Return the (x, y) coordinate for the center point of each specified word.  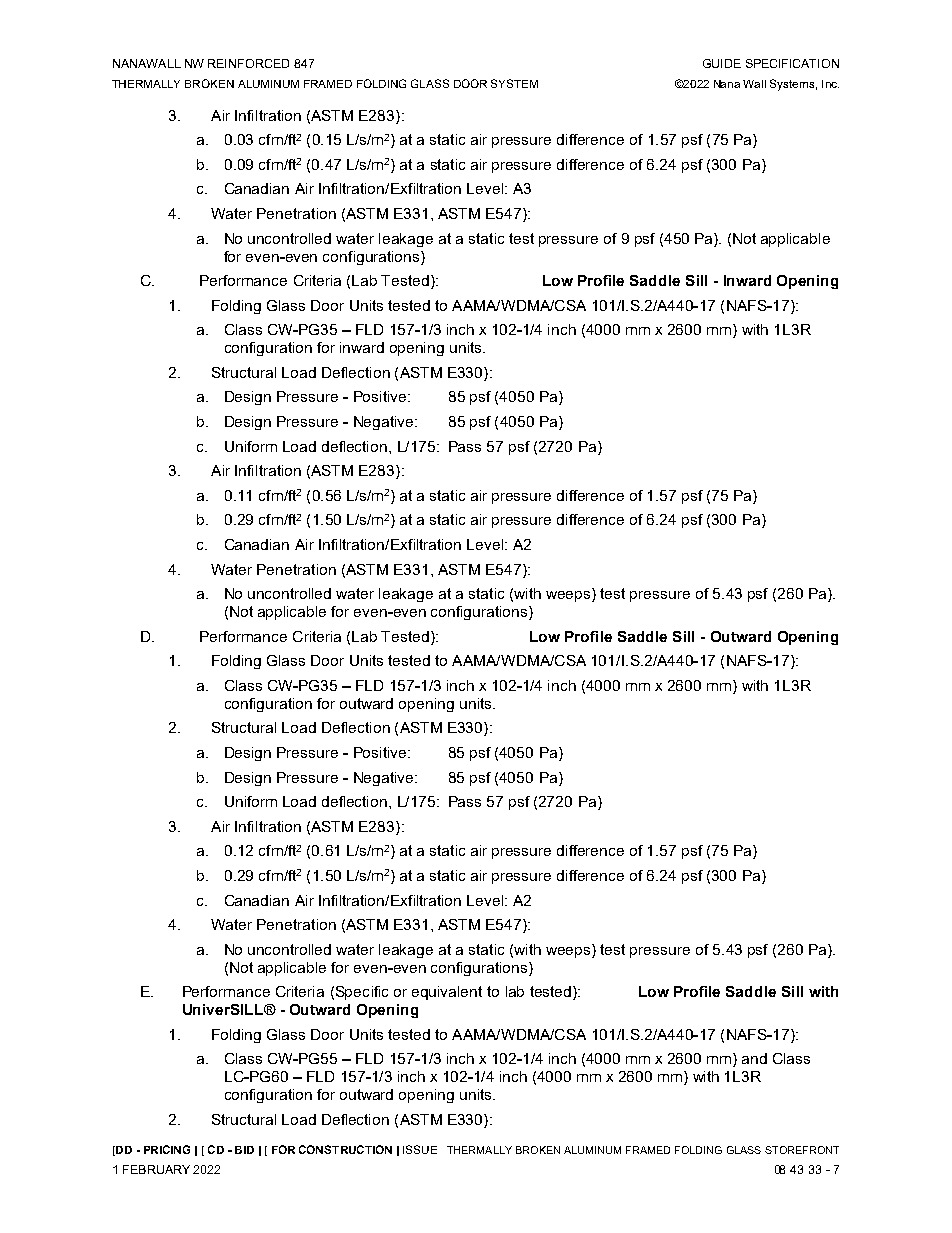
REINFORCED (248, 63)
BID (244, 1150)
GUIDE (722, 63)
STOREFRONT (802, 1150)
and (754, 1058)
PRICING (167, 1149)
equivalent (447, 993)
